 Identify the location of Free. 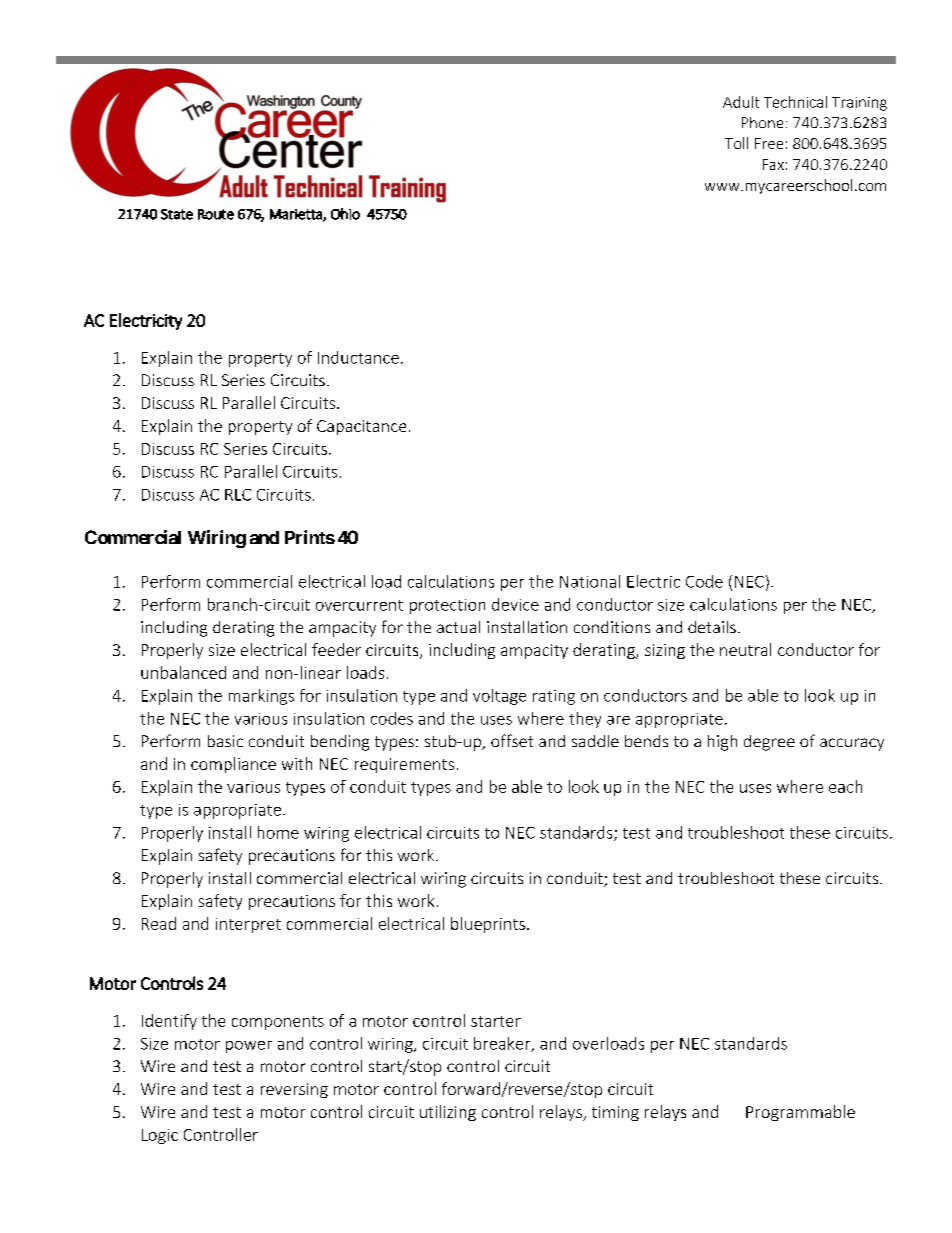
(769, 143).
